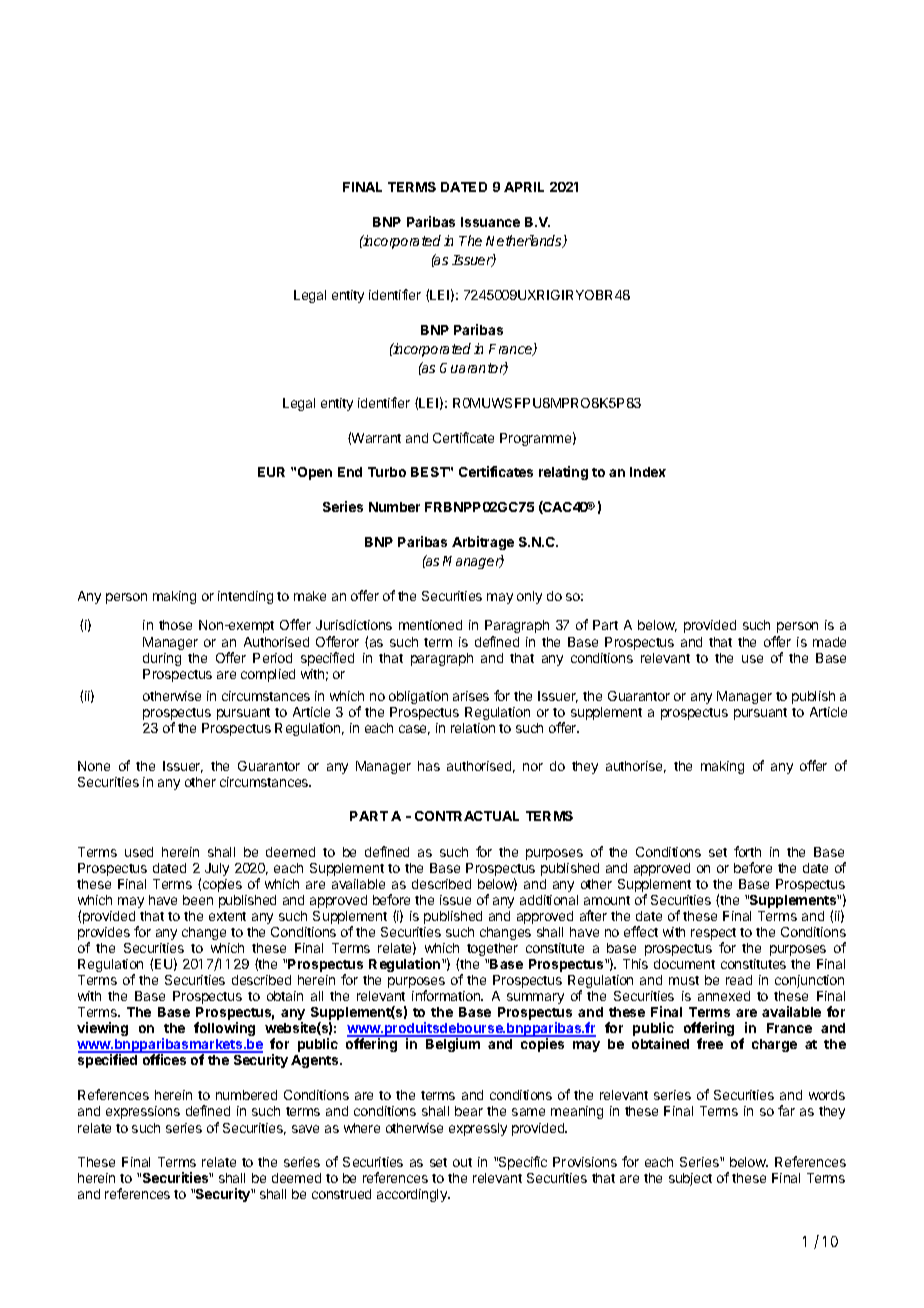 The height and width of the image is (1308, 924). What do you see at coordinates (524, 187) in the image?
I see `APRIL` at bounding box center [524, 187].
